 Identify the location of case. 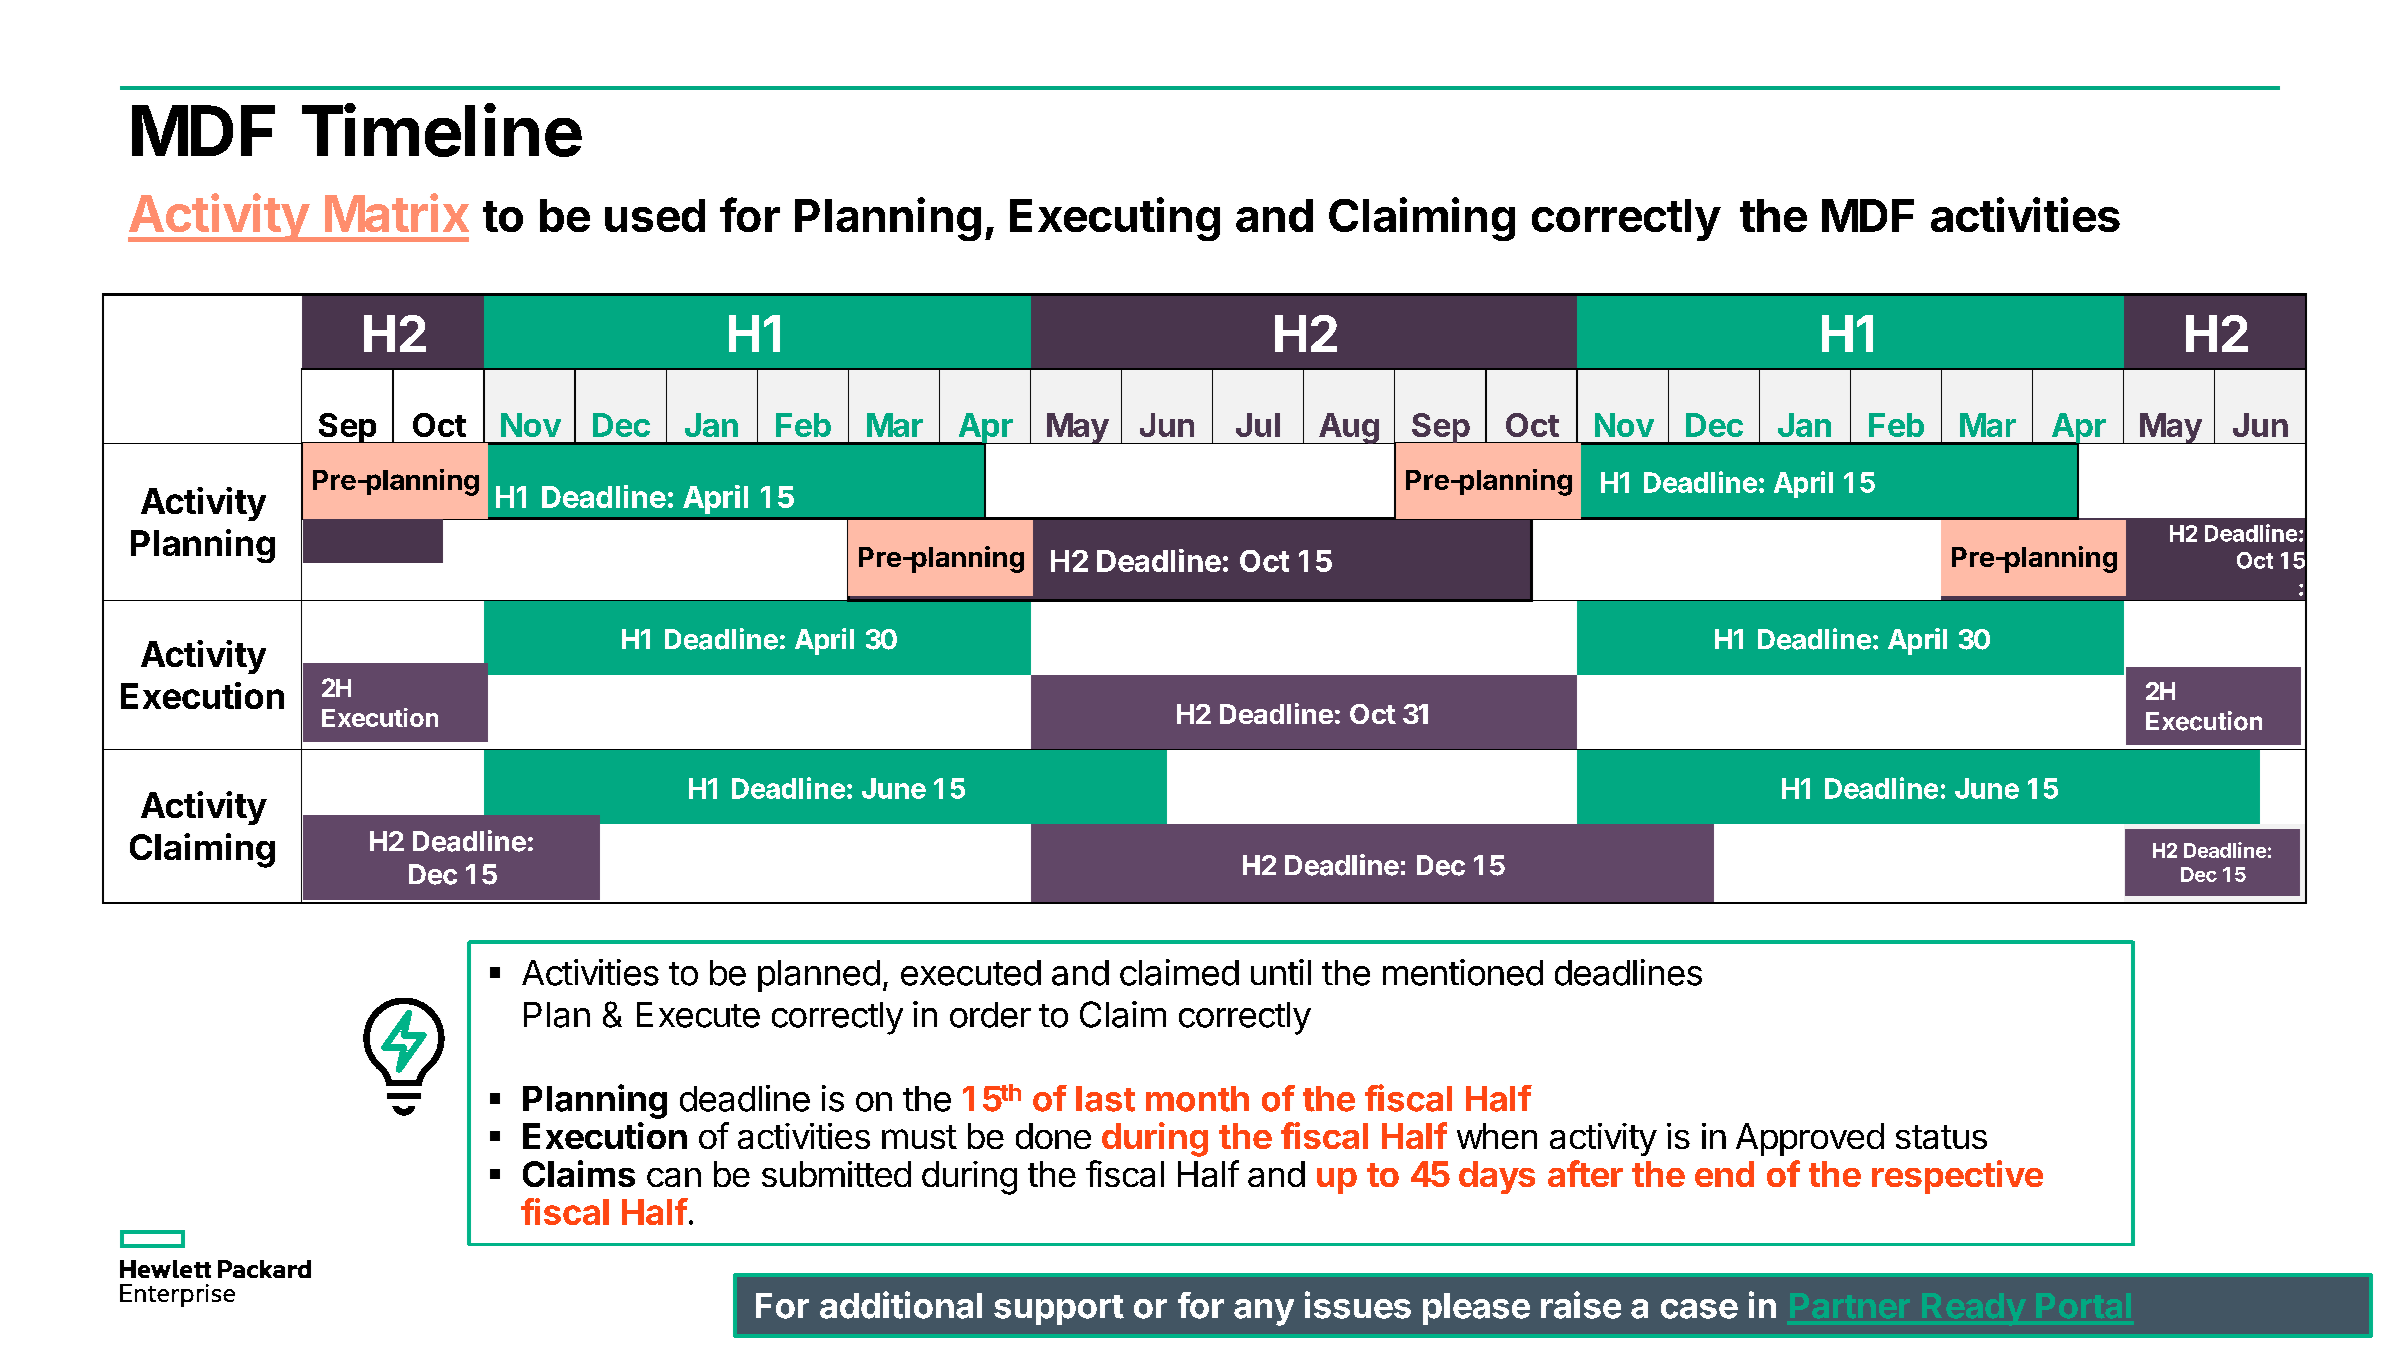
(1699, 1309).
